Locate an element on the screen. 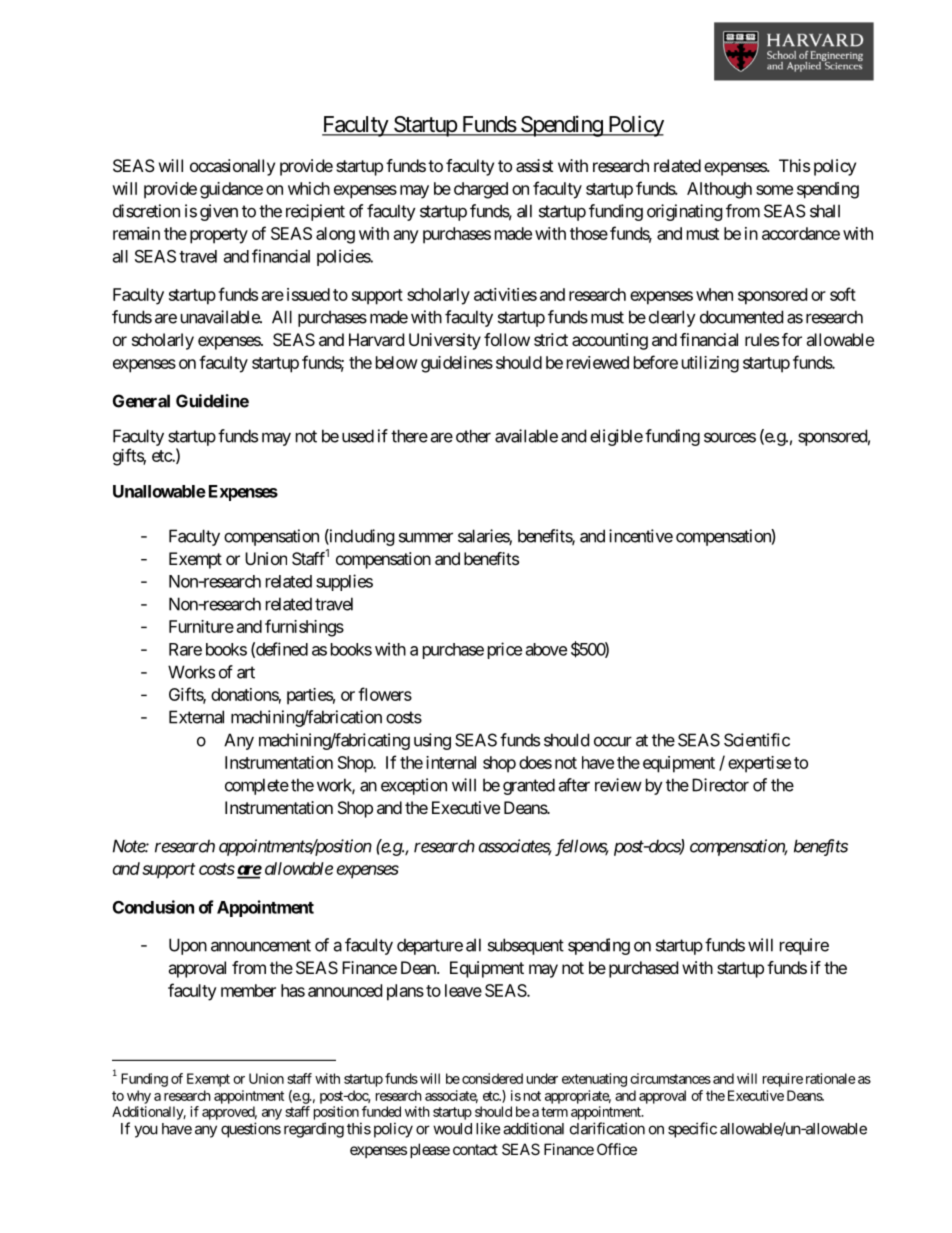 The height and width of the screenshot is (1233, 952). Rare is located at coordinates (185, 649).
